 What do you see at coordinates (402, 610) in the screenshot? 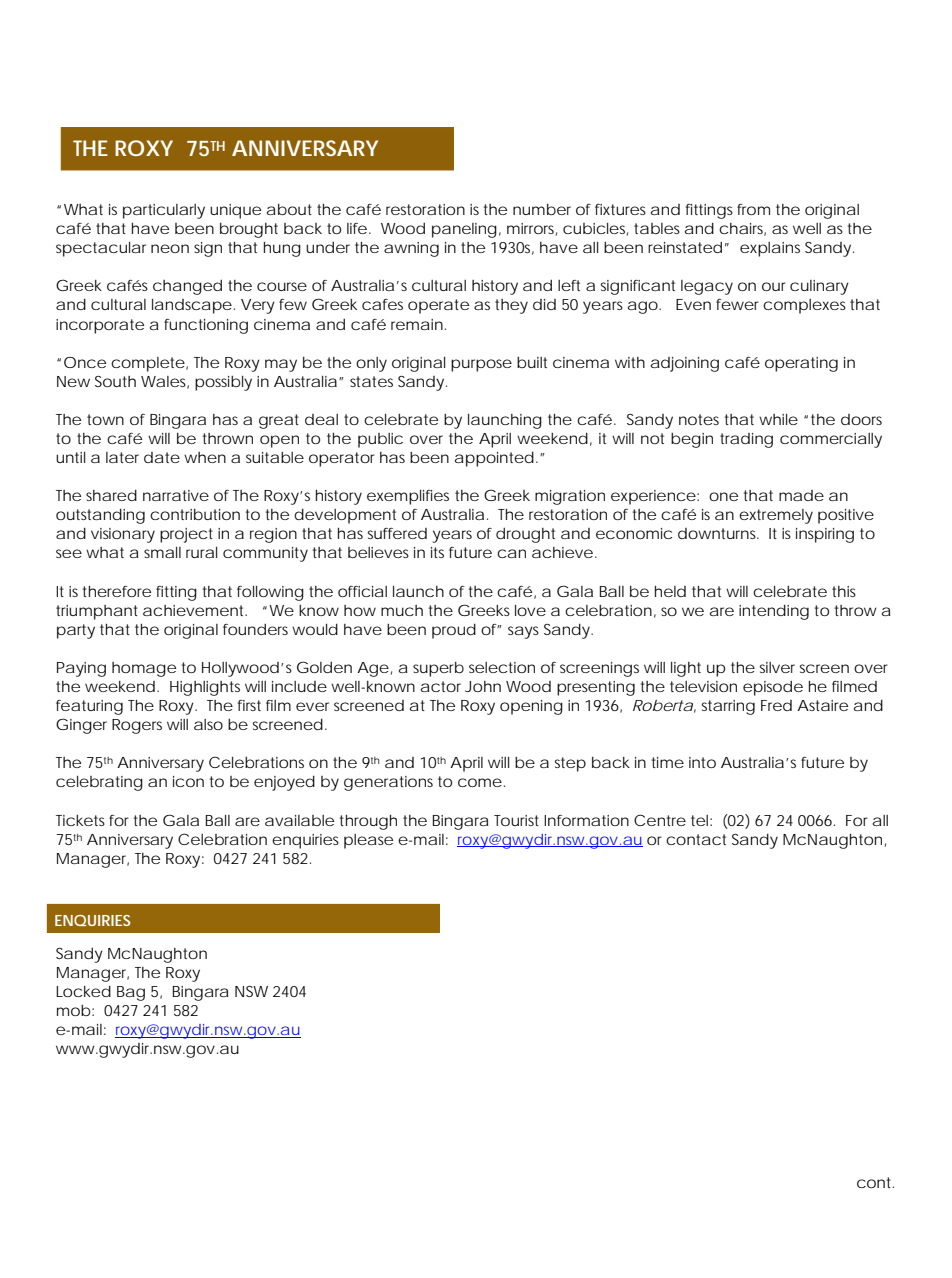
I see `much` at bounding box center [402, 610].
